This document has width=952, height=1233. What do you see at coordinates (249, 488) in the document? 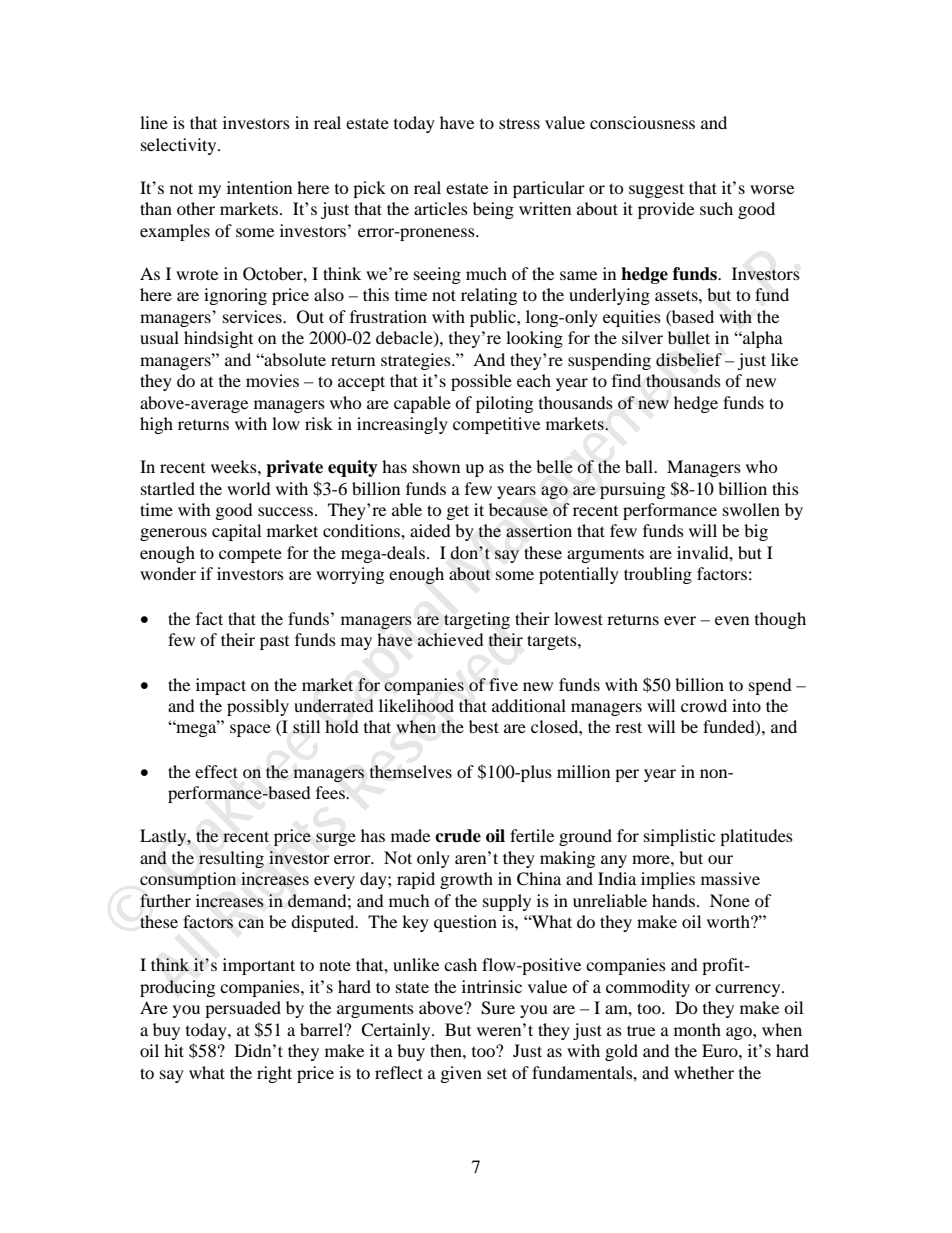
I see `world` at bounding box center [249, 488].
